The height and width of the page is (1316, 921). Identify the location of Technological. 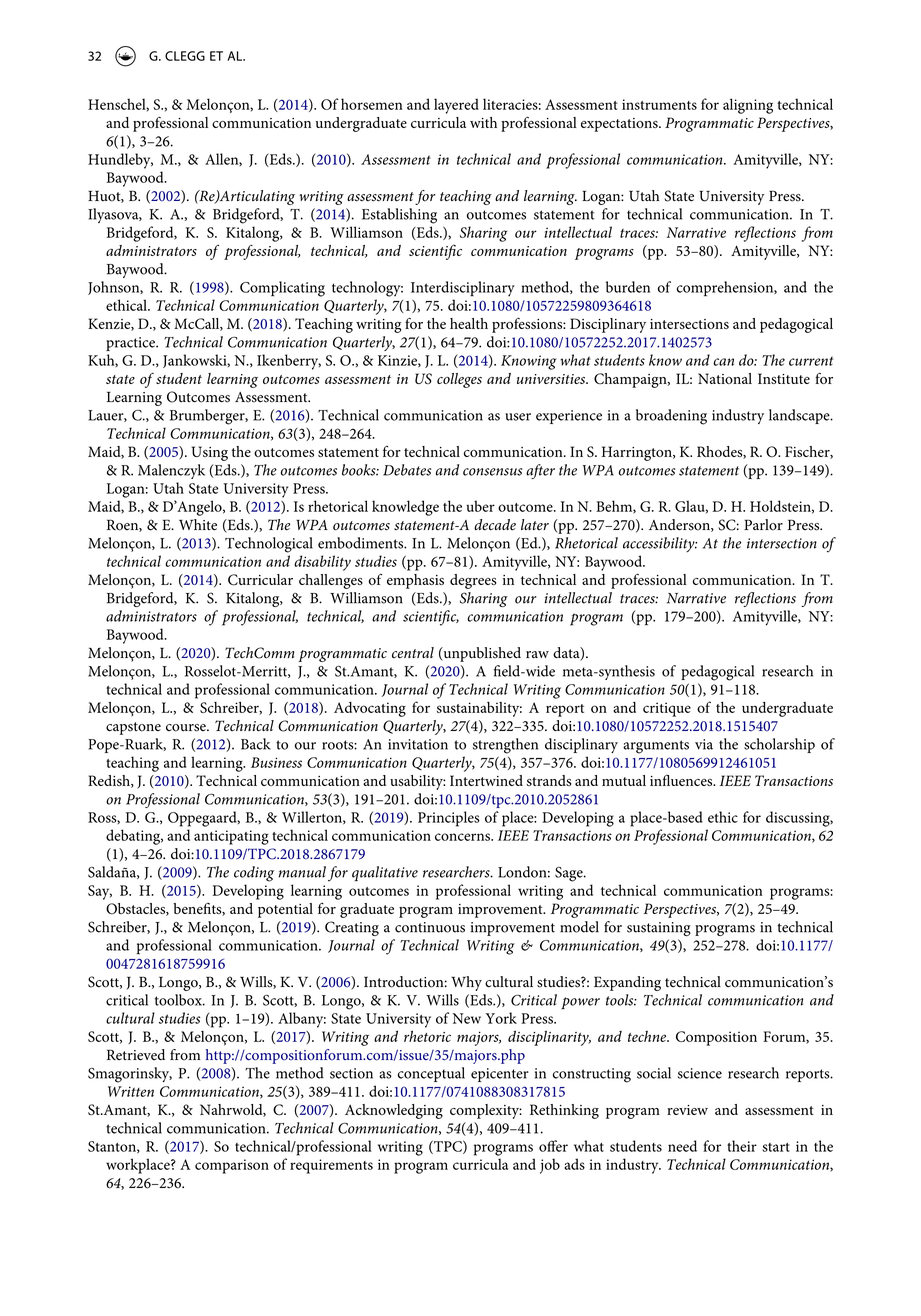
(269, 545).
